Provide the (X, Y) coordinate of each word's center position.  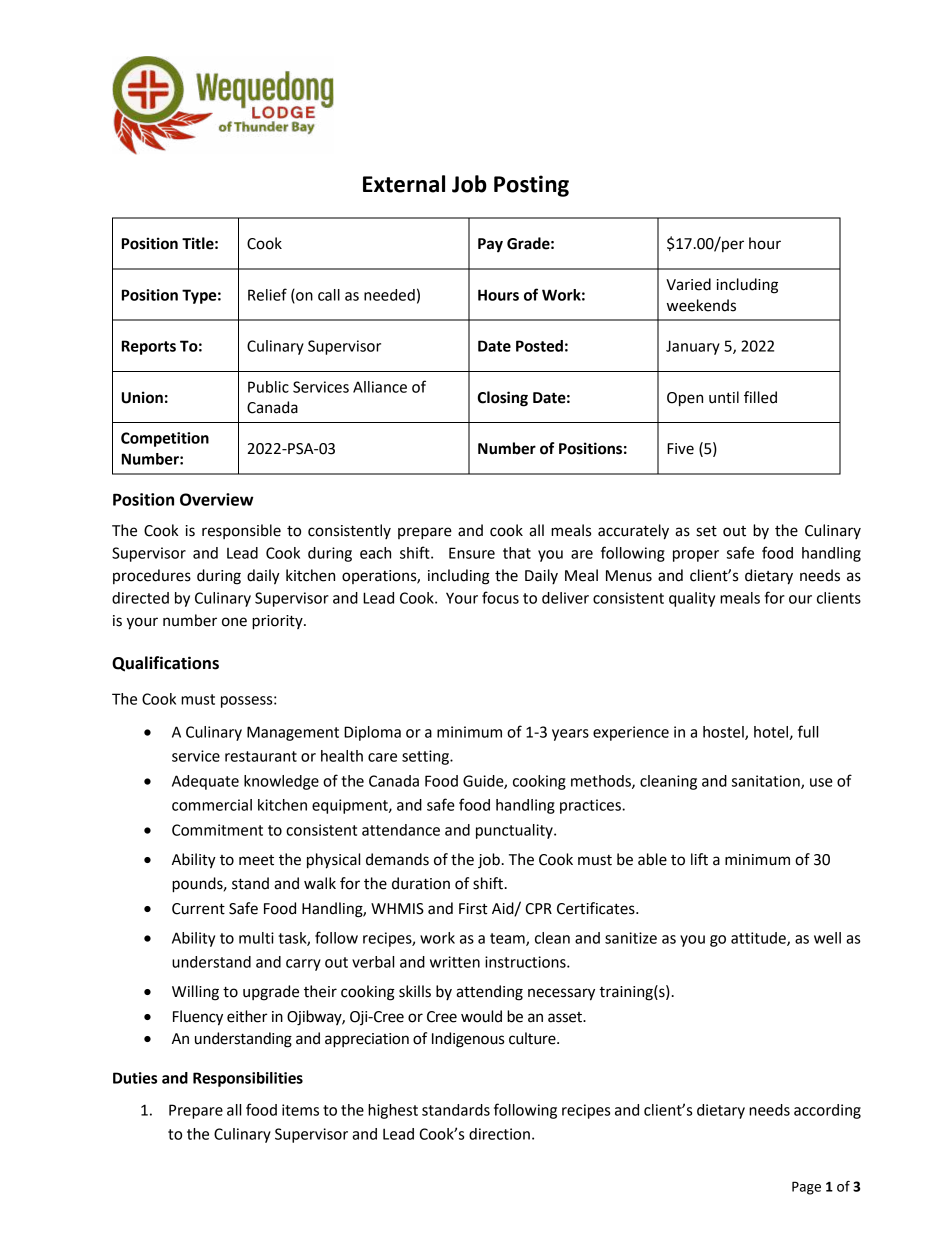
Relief (267, 294)
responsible (241, 531)
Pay (490, 245)
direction (499, 1134)
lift (699, 859)
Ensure (472, 553)
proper (696, 556)
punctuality (515, 831)
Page (806, 1188)
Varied (688, 284)
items (300, 1110)
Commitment (217, 830)
